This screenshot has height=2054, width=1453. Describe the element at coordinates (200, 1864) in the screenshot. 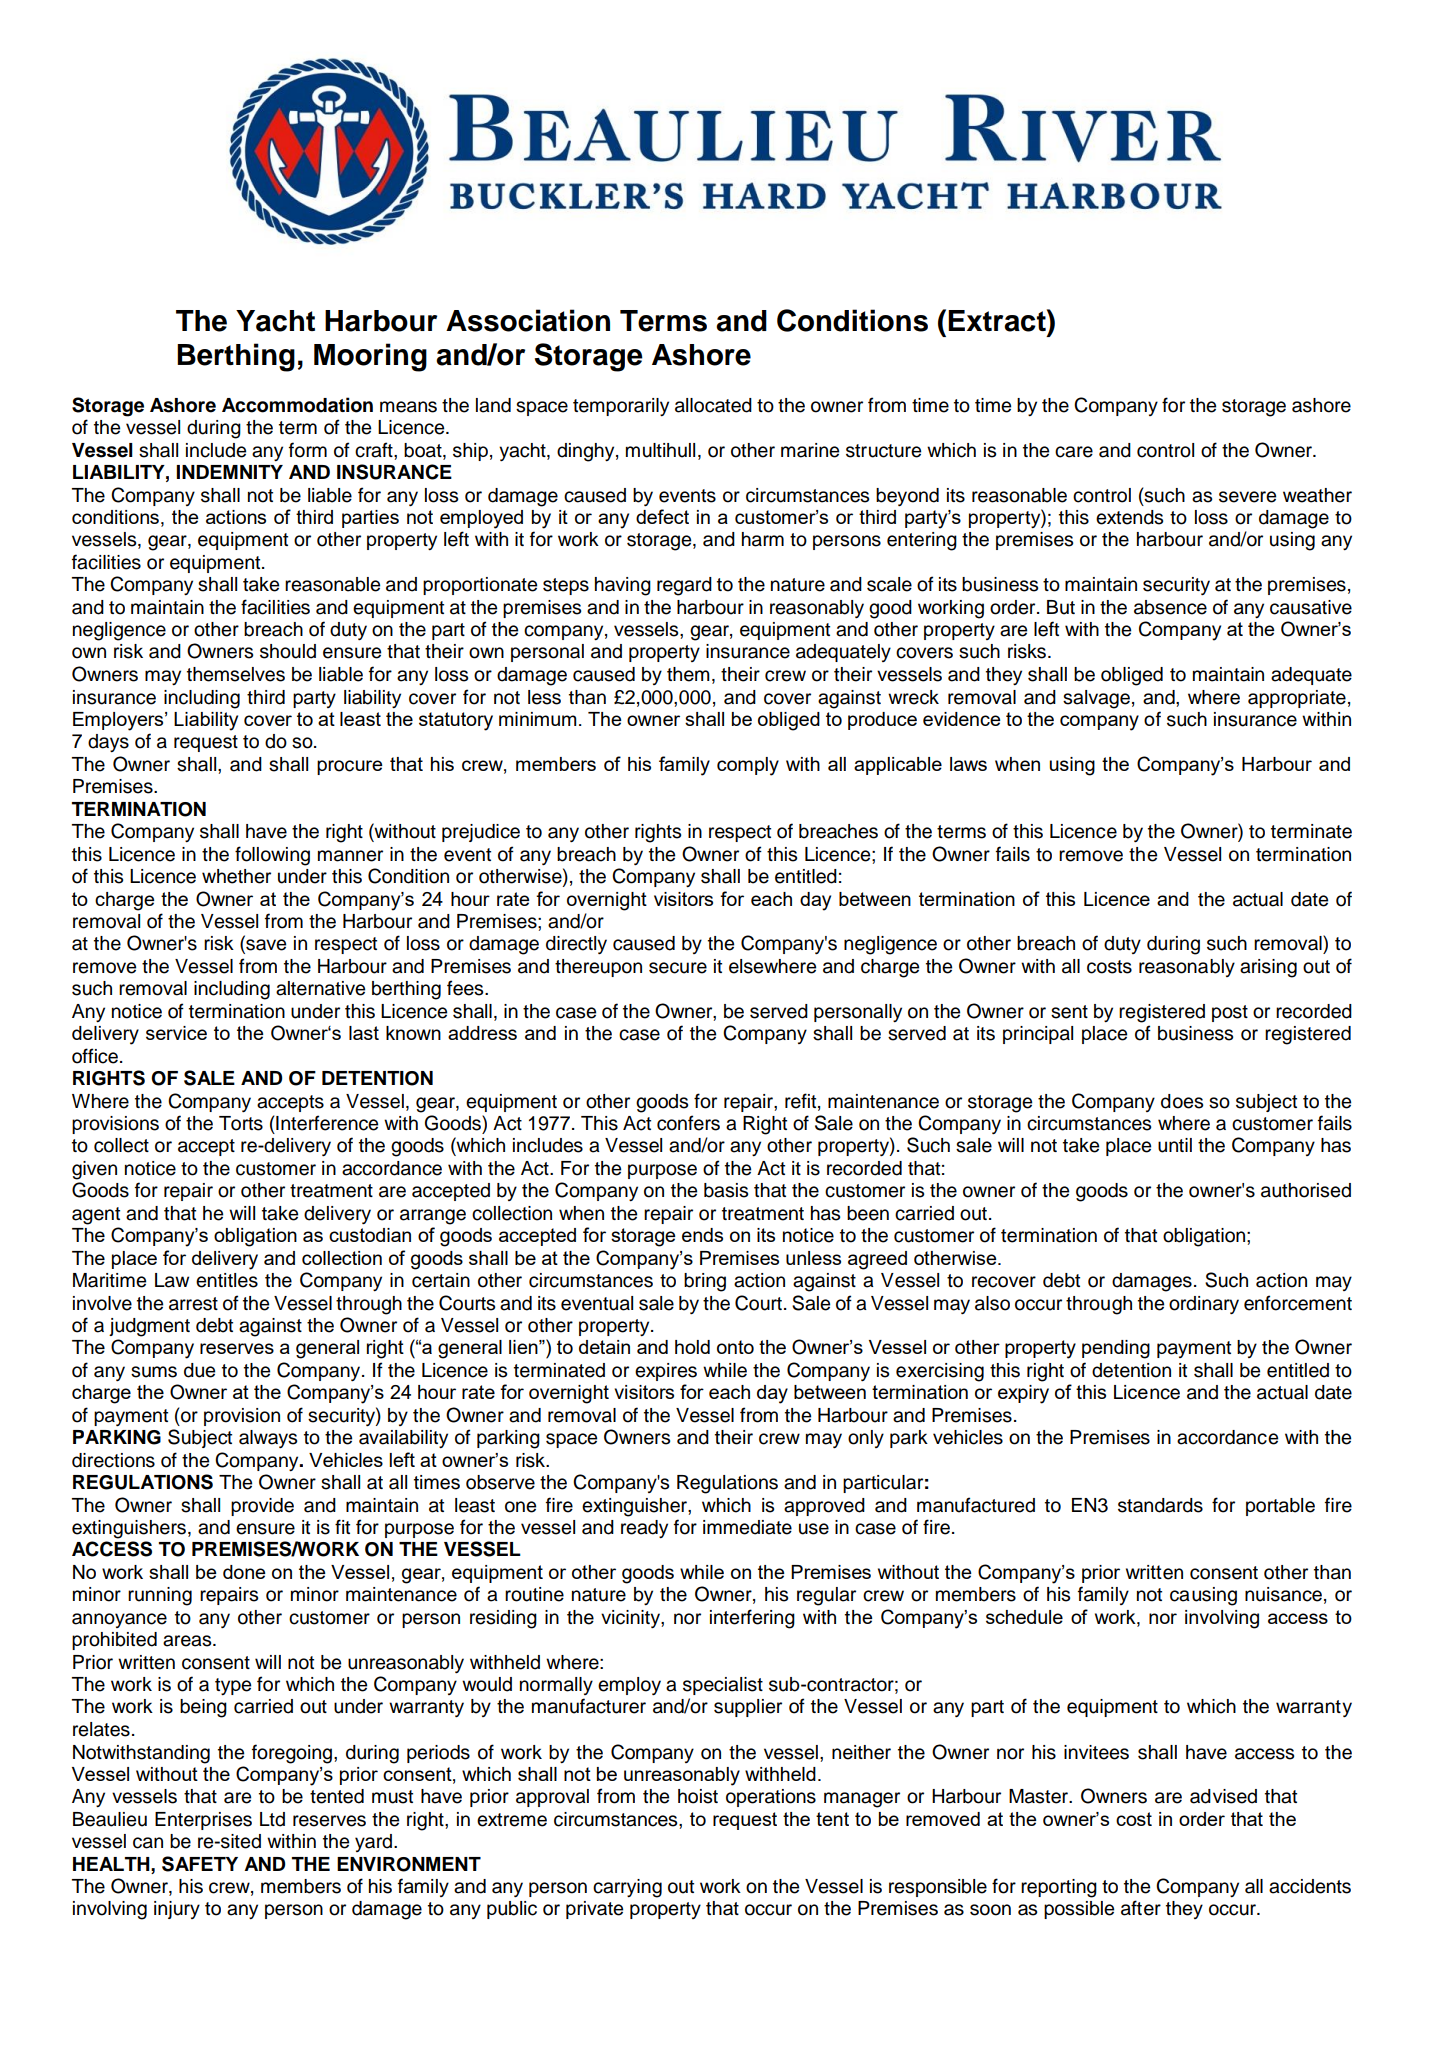

I see `SAFETY` at that location.
